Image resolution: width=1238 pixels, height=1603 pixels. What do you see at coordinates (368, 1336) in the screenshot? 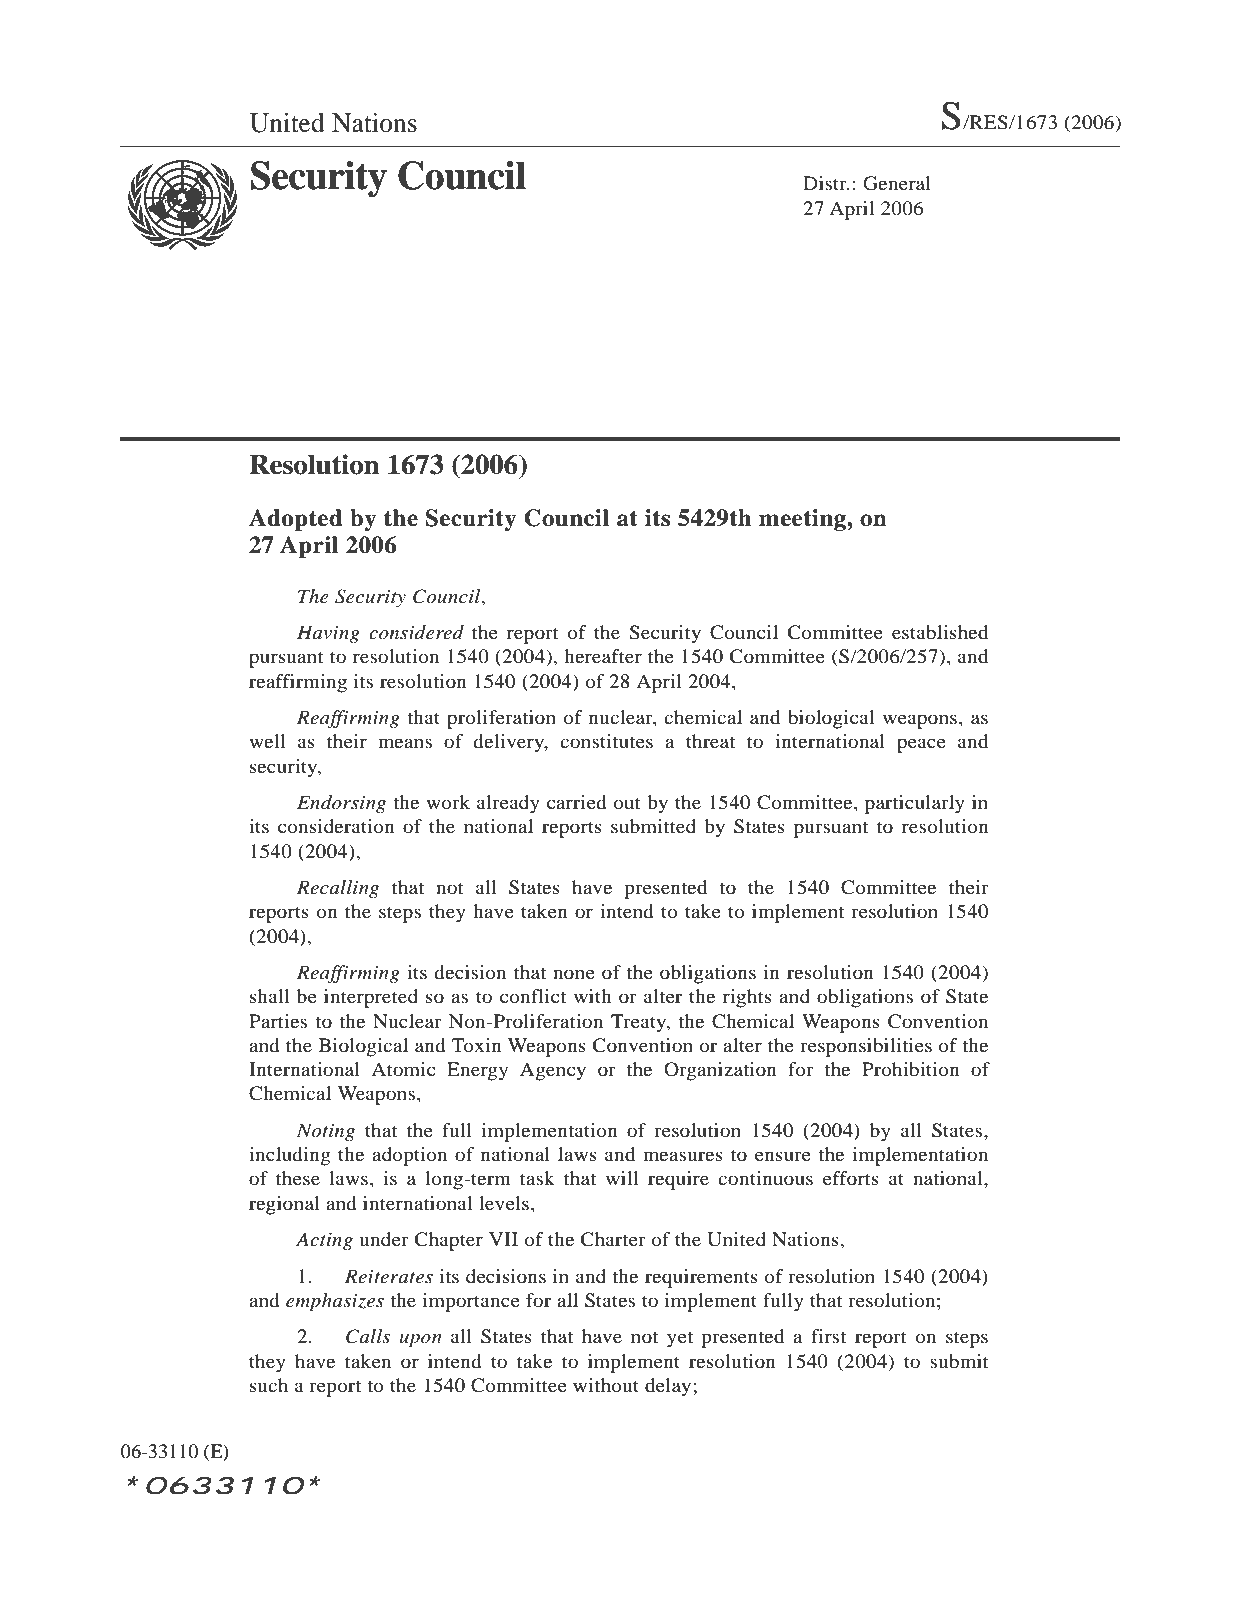
I see `Calls` at bounding box center [368, 1336].
